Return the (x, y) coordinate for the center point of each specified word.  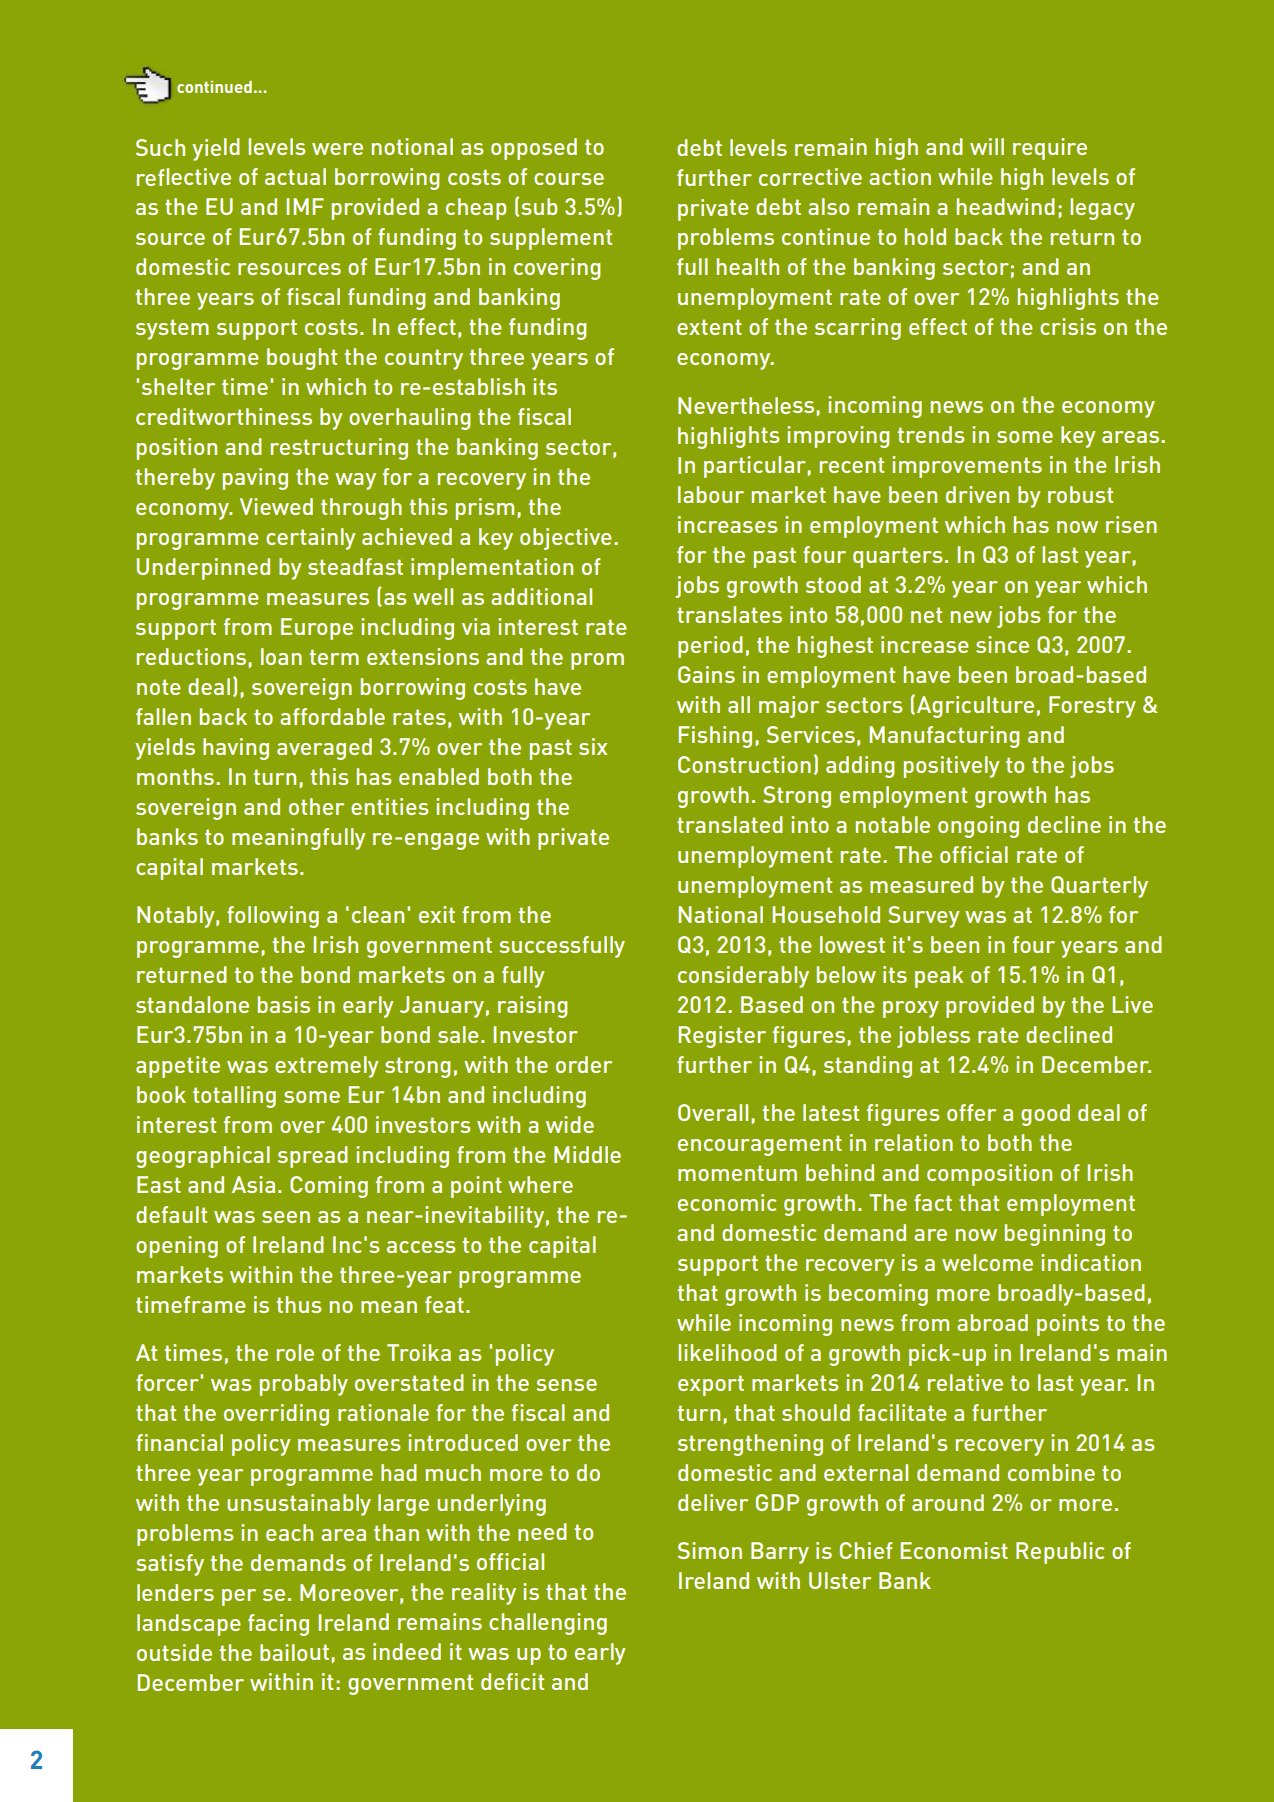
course (569, 179)
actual (295, 176)
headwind (1006, 206)
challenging (548, 1624)
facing (278, 1625)
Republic (1060, 1553)
